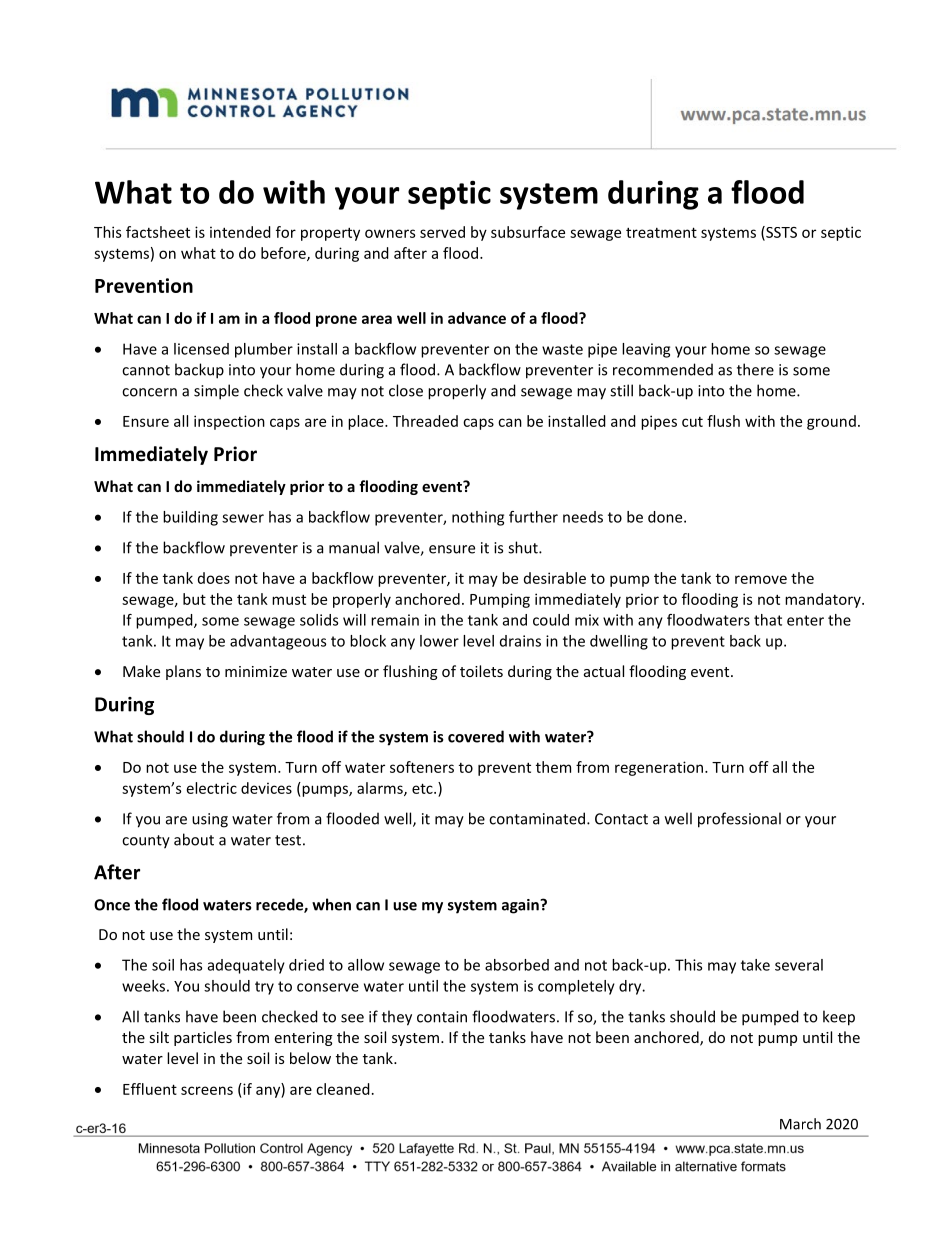 Image resolution: width=952 pixels, height=1233 pixels. What do you see at coordinates (528, 232) in the page?
I see `subsurface` at bounding box center [528, 232].
